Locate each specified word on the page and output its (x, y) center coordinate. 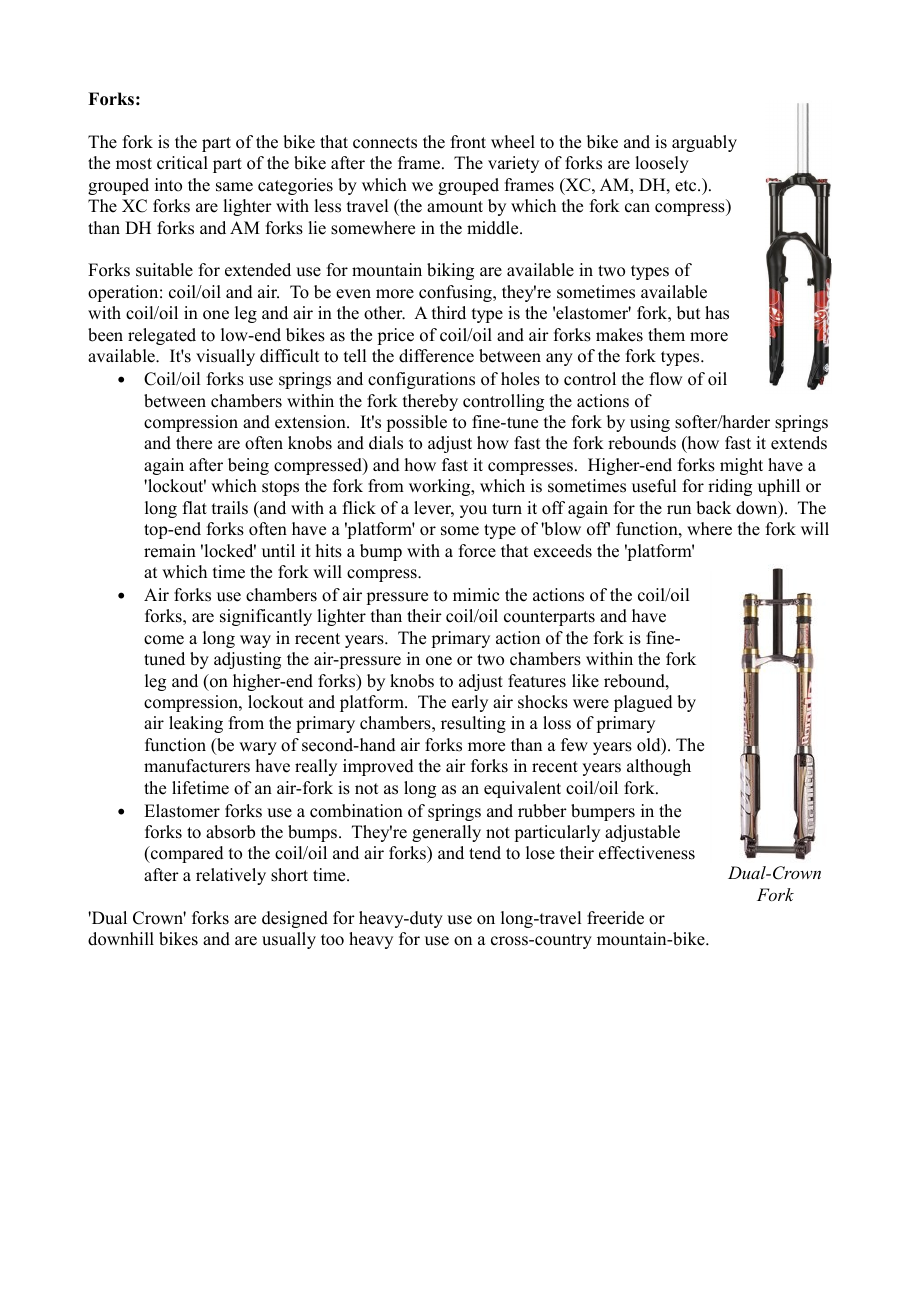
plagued (643, 703)
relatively (231, 876)
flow (666, 379)
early (470, 703)
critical (182, 163)
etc (687, 186)
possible (416, 423)
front (468, 142)
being (248, 466)
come (164, 640)
